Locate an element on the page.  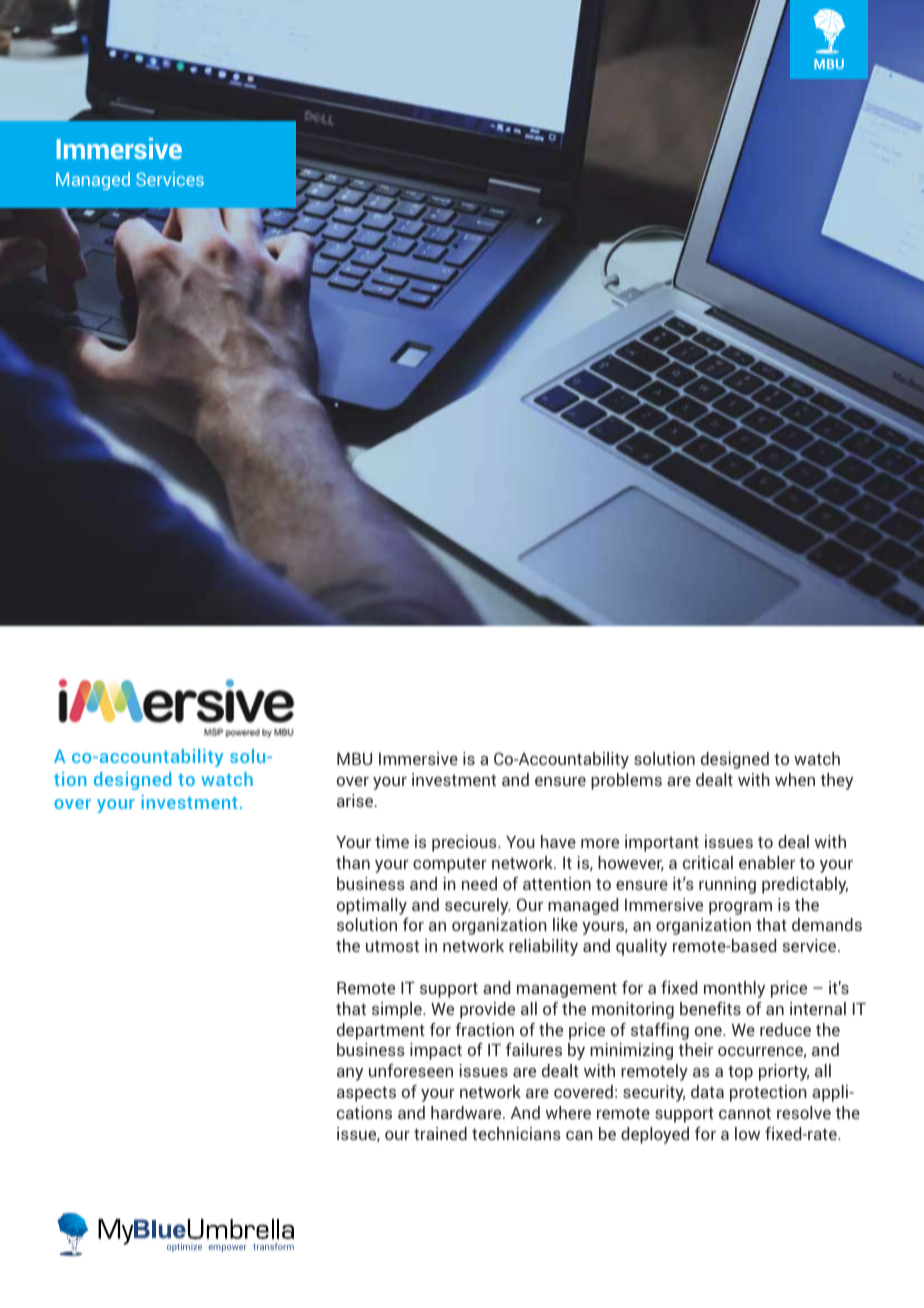
aspects is located at coordinates (366, 1094).
